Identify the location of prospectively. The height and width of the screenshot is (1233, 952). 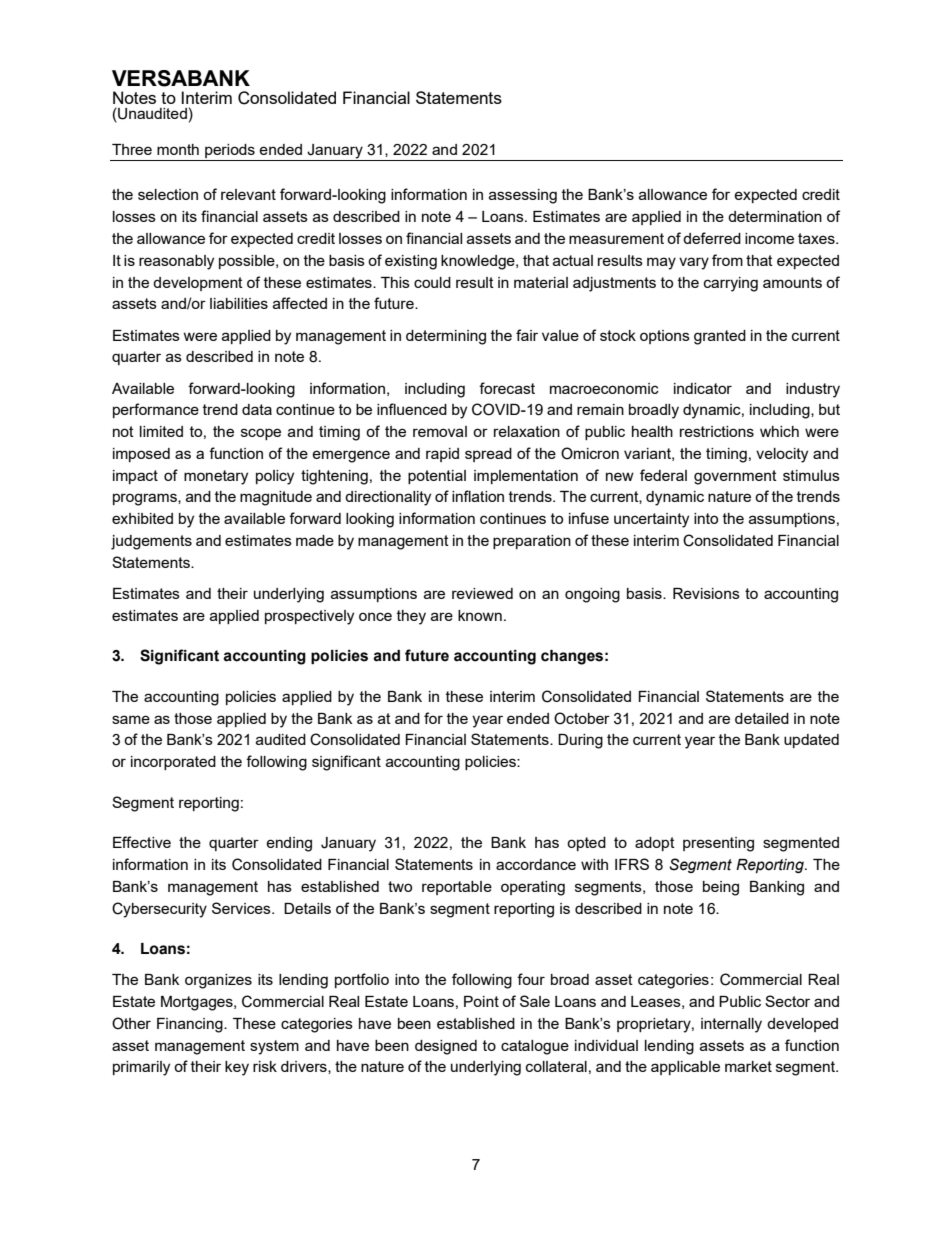
(309, 617).
